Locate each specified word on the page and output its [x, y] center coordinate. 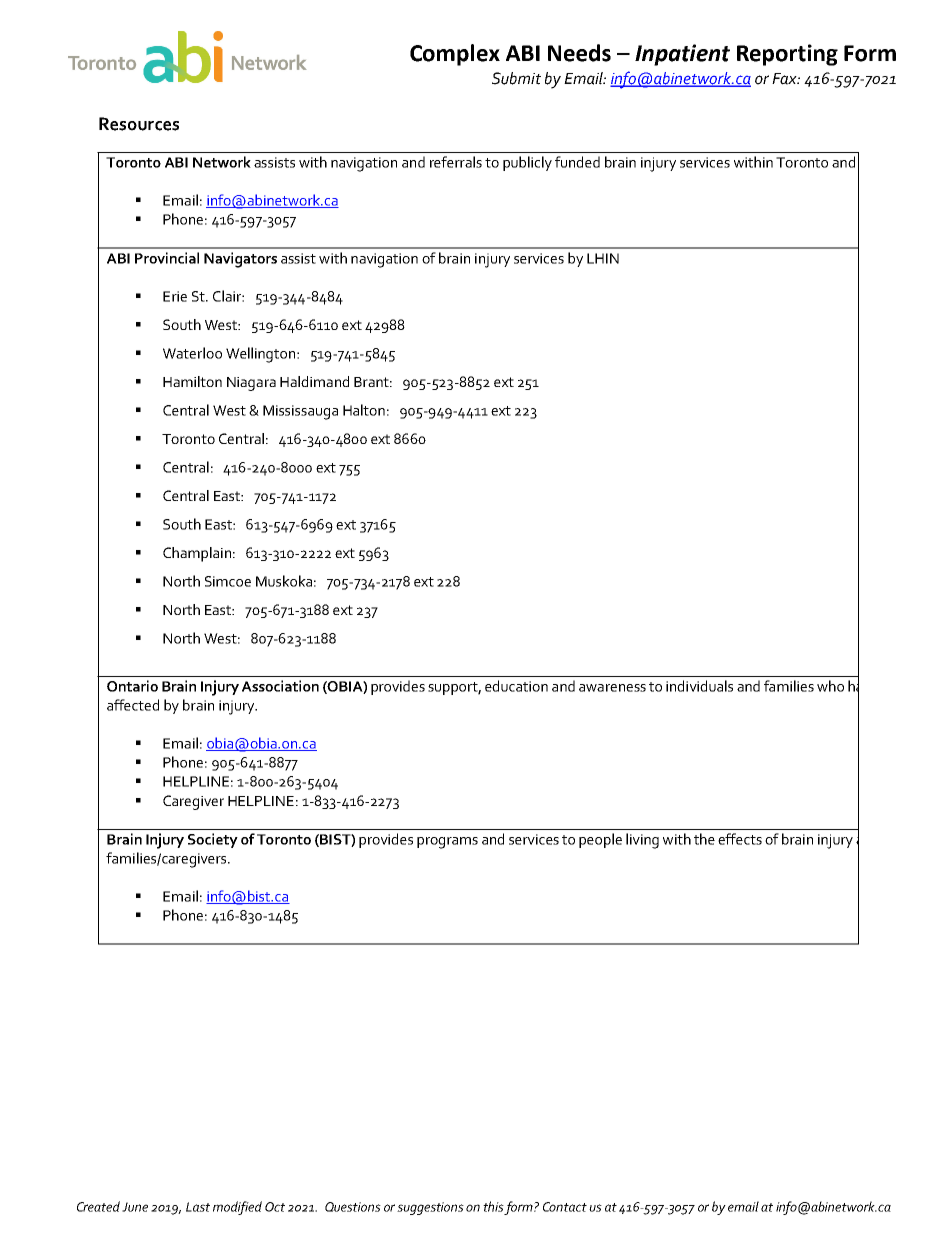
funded [577, 162]
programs [447, 843]
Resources [139, 124]
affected [133, 705]
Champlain [197, 554]
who [830, 686]
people [600, 840]
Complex [455, 55]
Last [198, 1207]
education [516, 686]
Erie [175, 296]
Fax [786, 79]
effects [740, 839]
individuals [699, 686]
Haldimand [314, 381]
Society [213, 840]
